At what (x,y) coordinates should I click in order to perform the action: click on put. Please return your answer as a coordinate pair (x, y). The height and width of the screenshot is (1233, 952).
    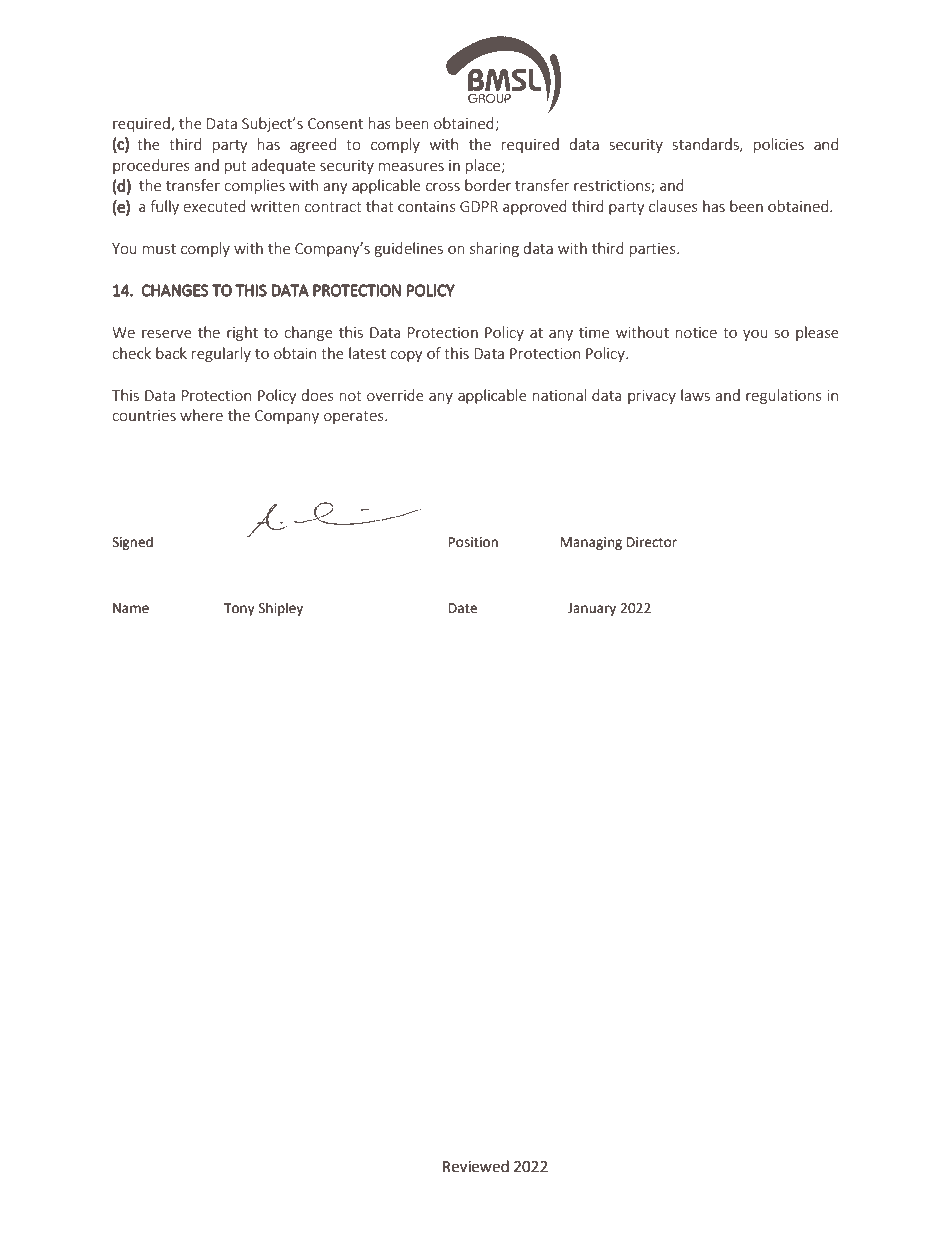
    Looking at the image, I should click on (236, 167).
